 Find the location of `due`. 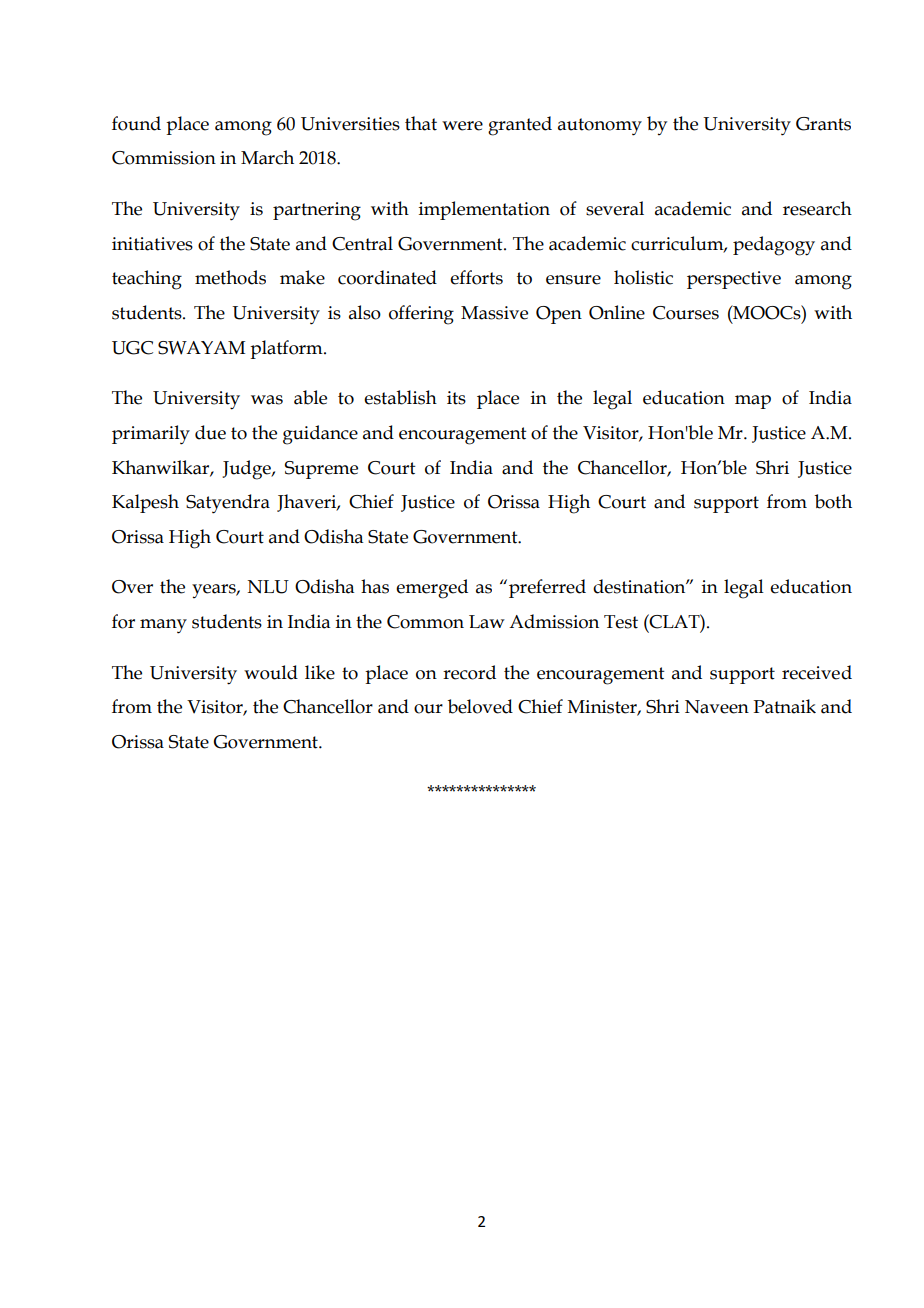

due is located at coordinates (210, 432).
